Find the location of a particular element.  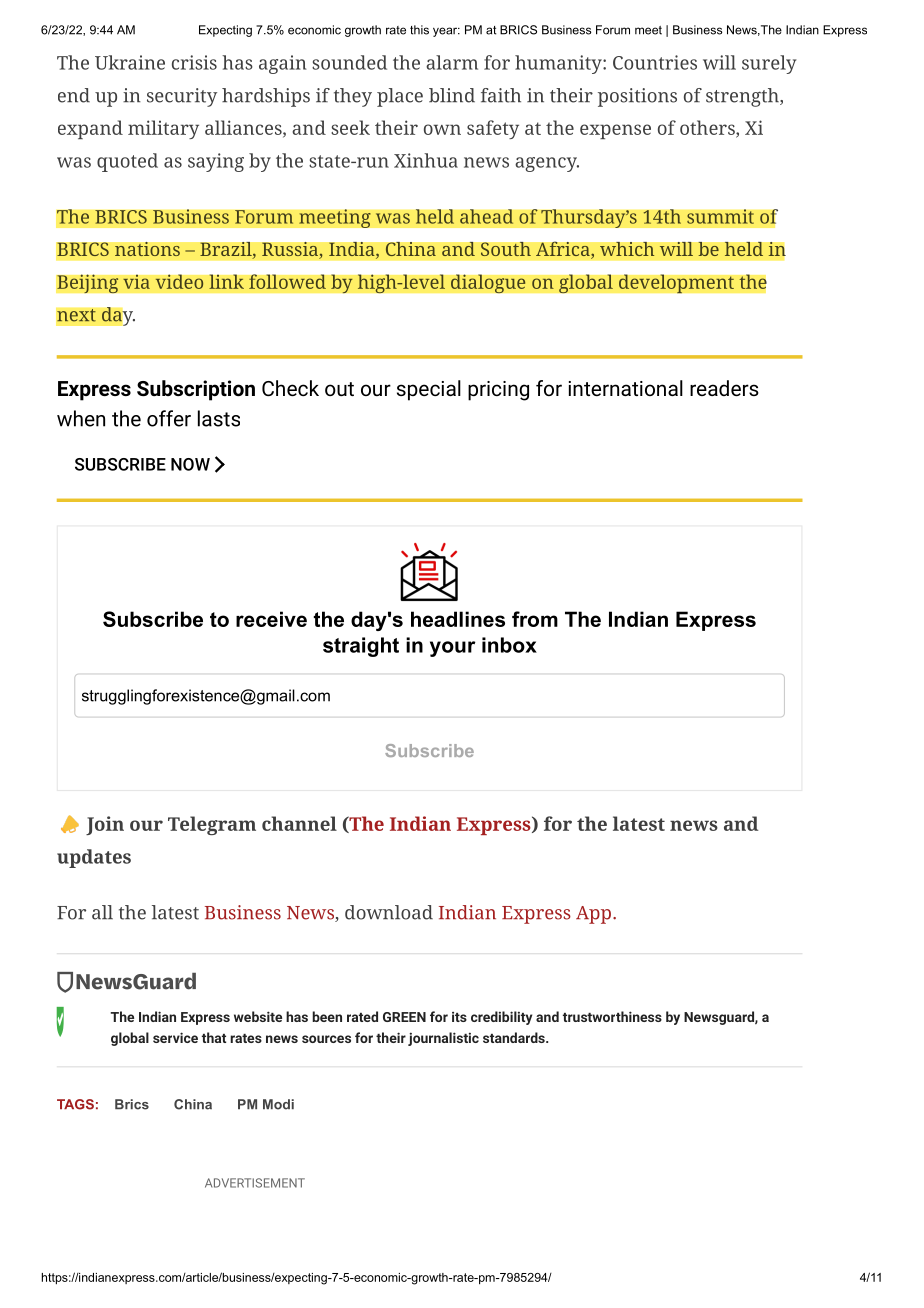

headlines is located at coordinates (458, 619).
